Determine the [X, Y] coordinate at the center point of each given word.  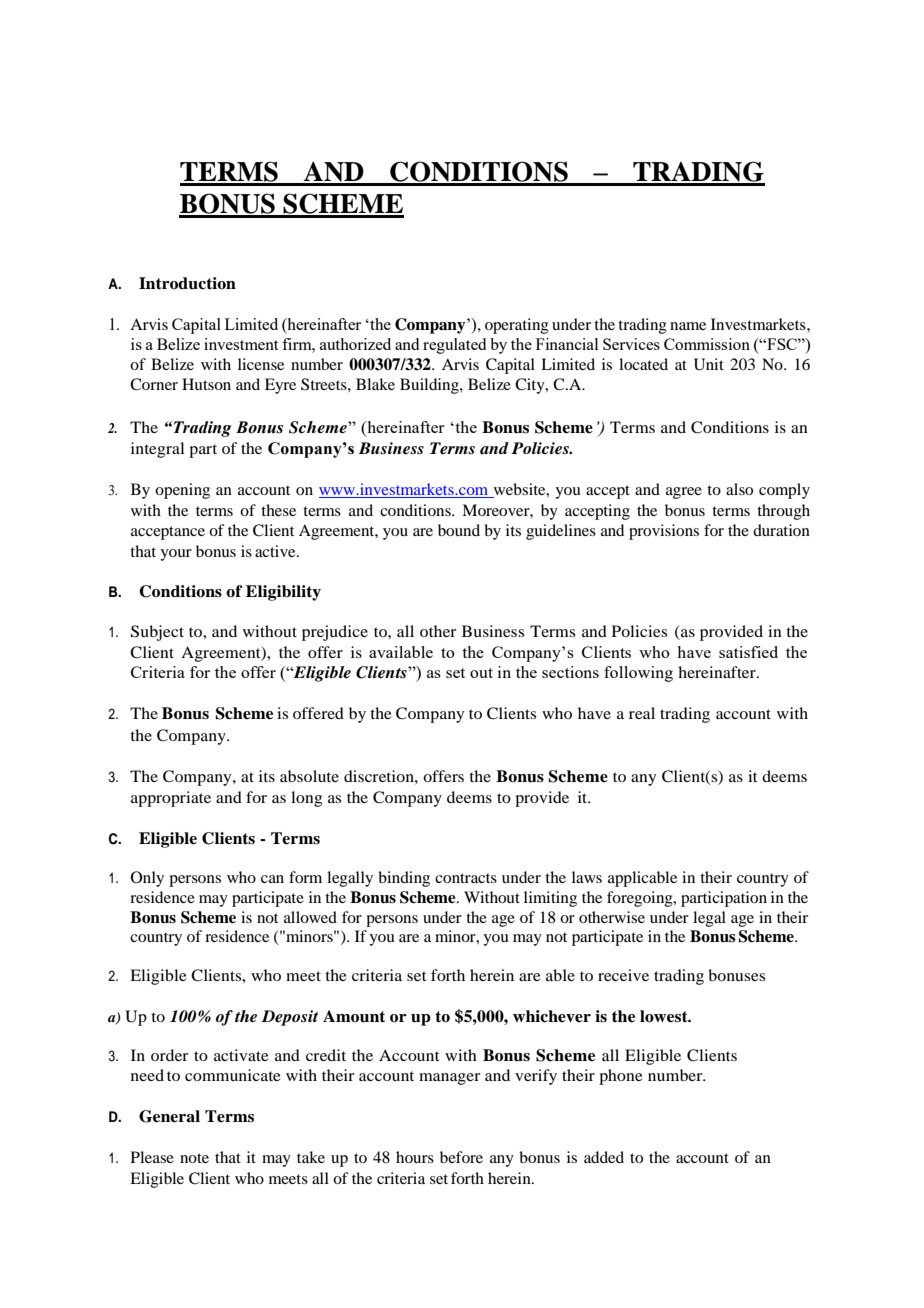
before [461, 1157]
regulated [454, 346]
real [642, 713]
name [688, 326]
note [194, 1158]
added [604, 1157]
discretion [380, 776]
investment [241, 344]
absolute [309, 776]
